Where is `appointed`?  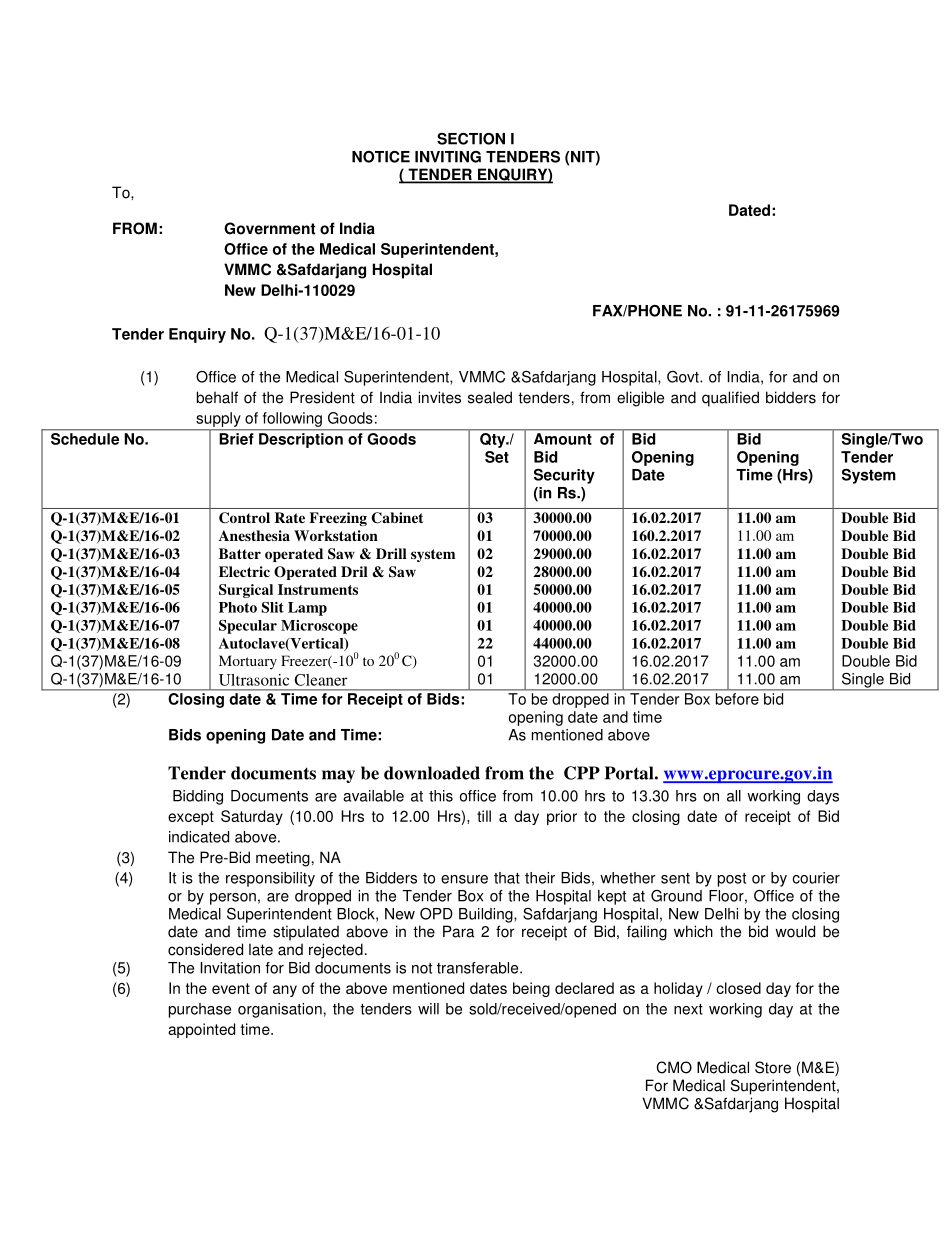
appointed is located at coordinates (201, 1030).
